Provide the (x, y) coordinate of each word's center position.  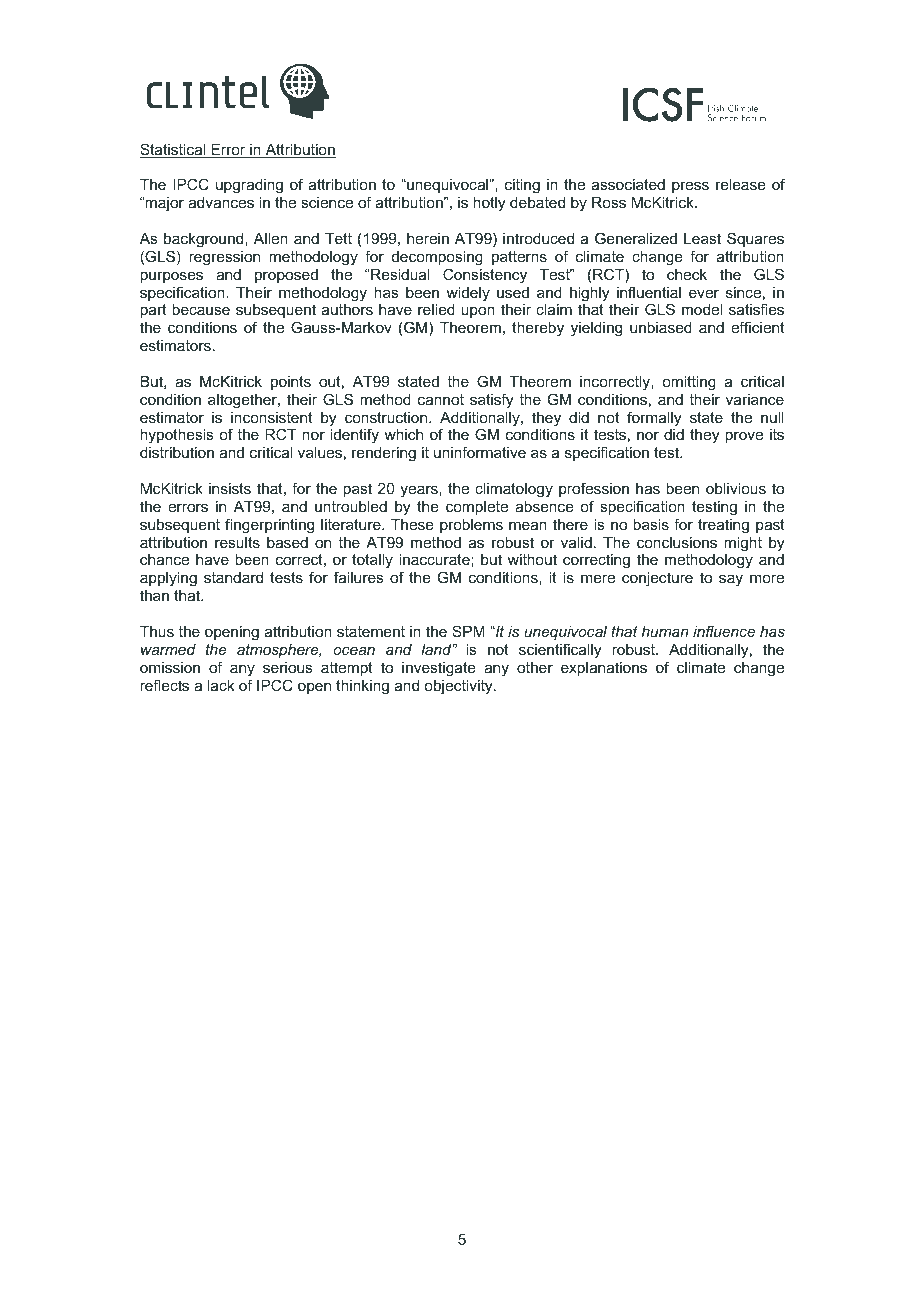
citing (522, 186)
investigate (439, 669)
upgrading (249, 186)
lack (221, 685)
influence (724, 631)
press (690, 187)
